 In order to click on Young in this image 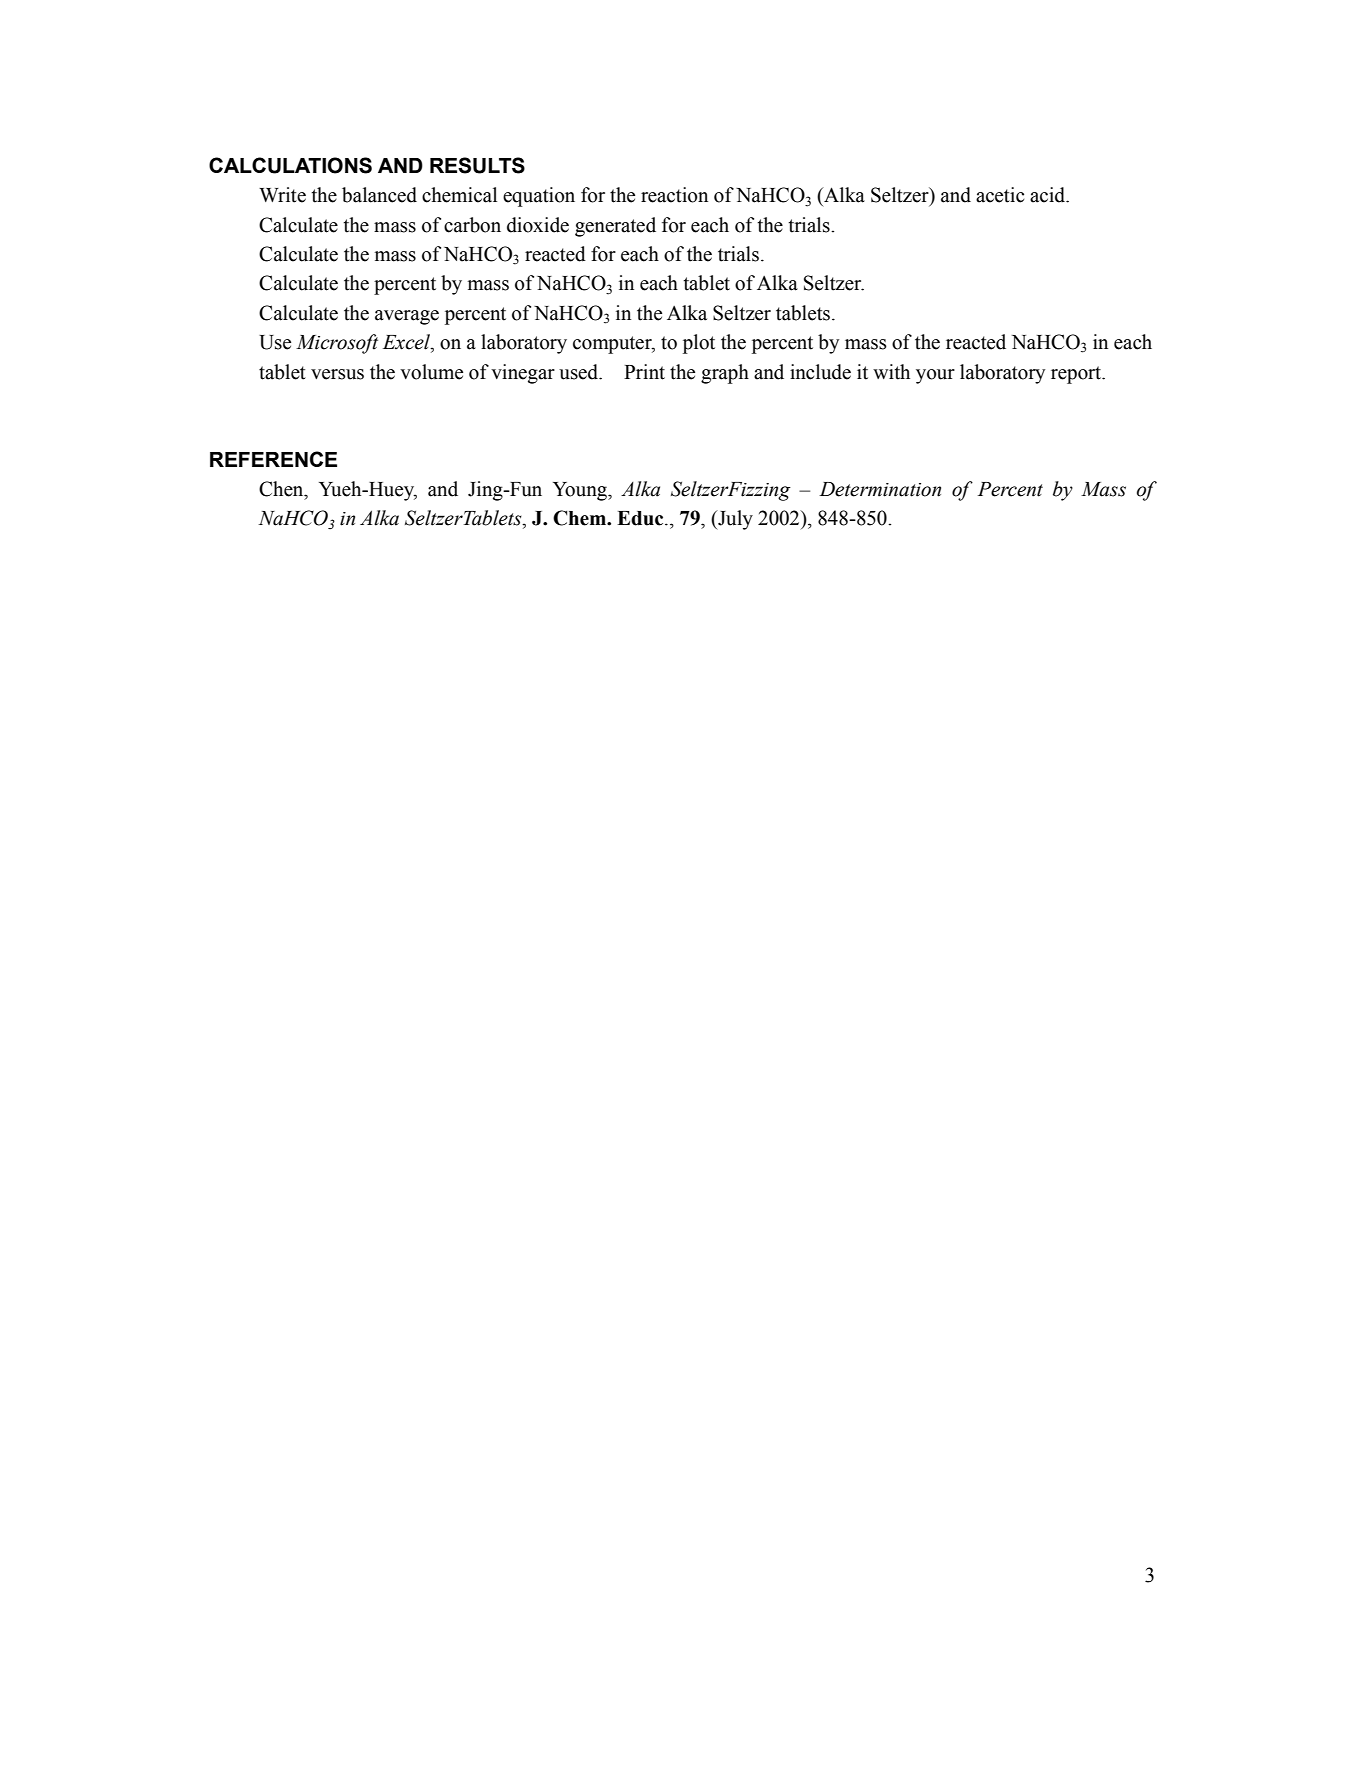, I will do `click(581, 491)`.
